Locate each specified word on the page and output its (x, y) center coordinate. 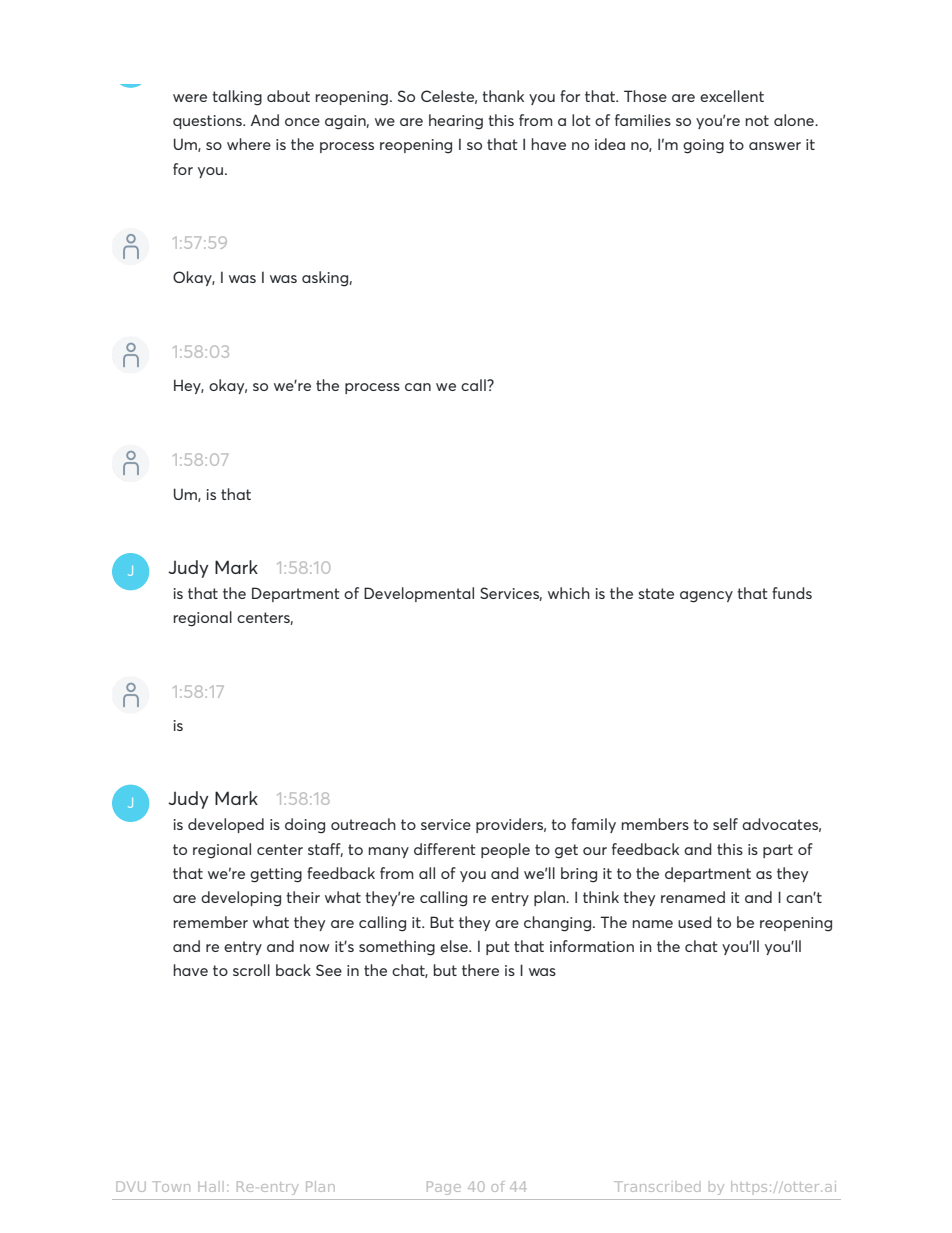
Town (171, 1186)
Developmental (419, 594)
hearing (456, 122)
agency (706, 597)
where (249, 144)
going (703, 146)
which (569, 593)
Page (444, 1188)
